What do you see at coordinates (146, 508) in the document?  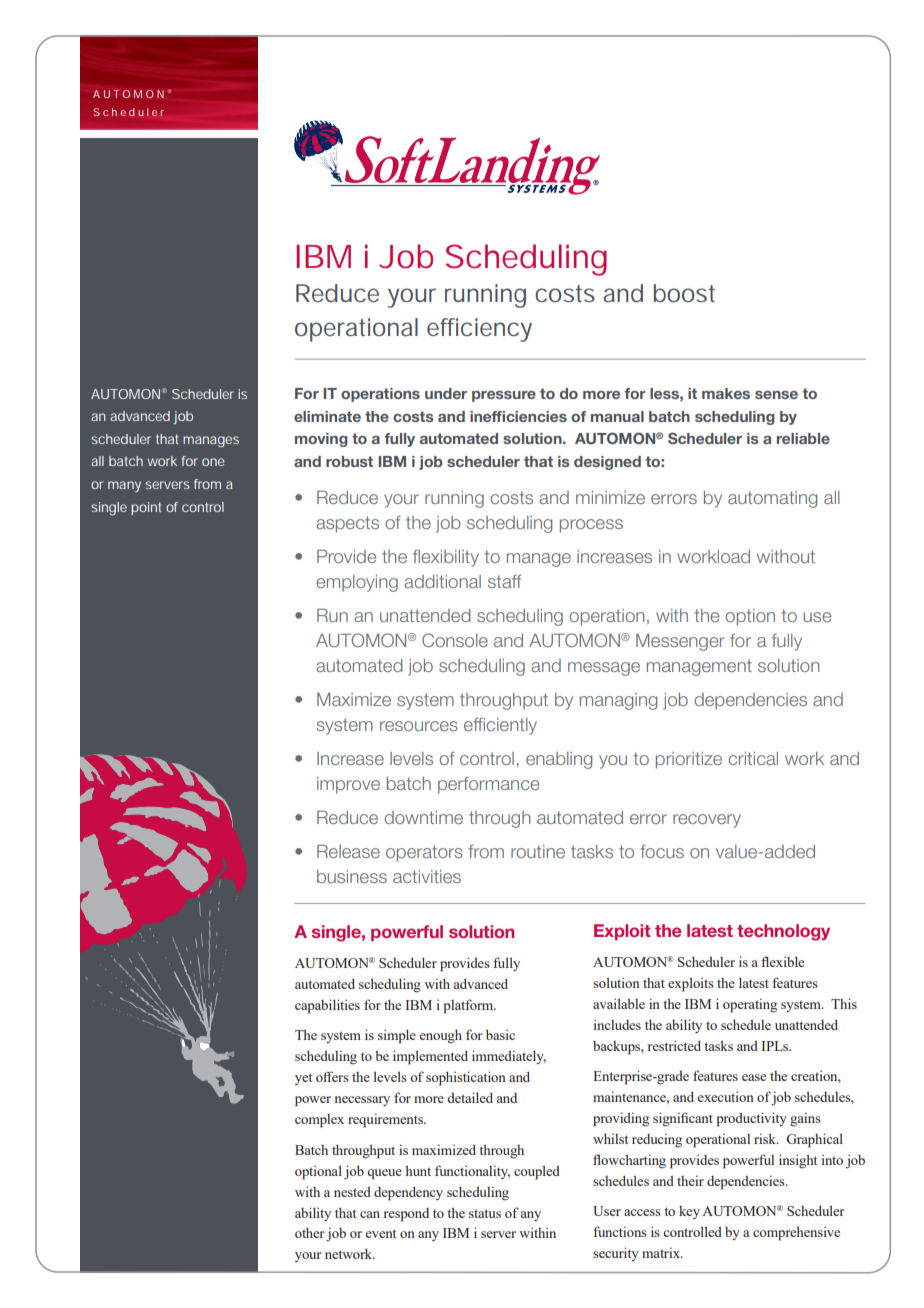 I see `point` at bounding box center [146, 508].
